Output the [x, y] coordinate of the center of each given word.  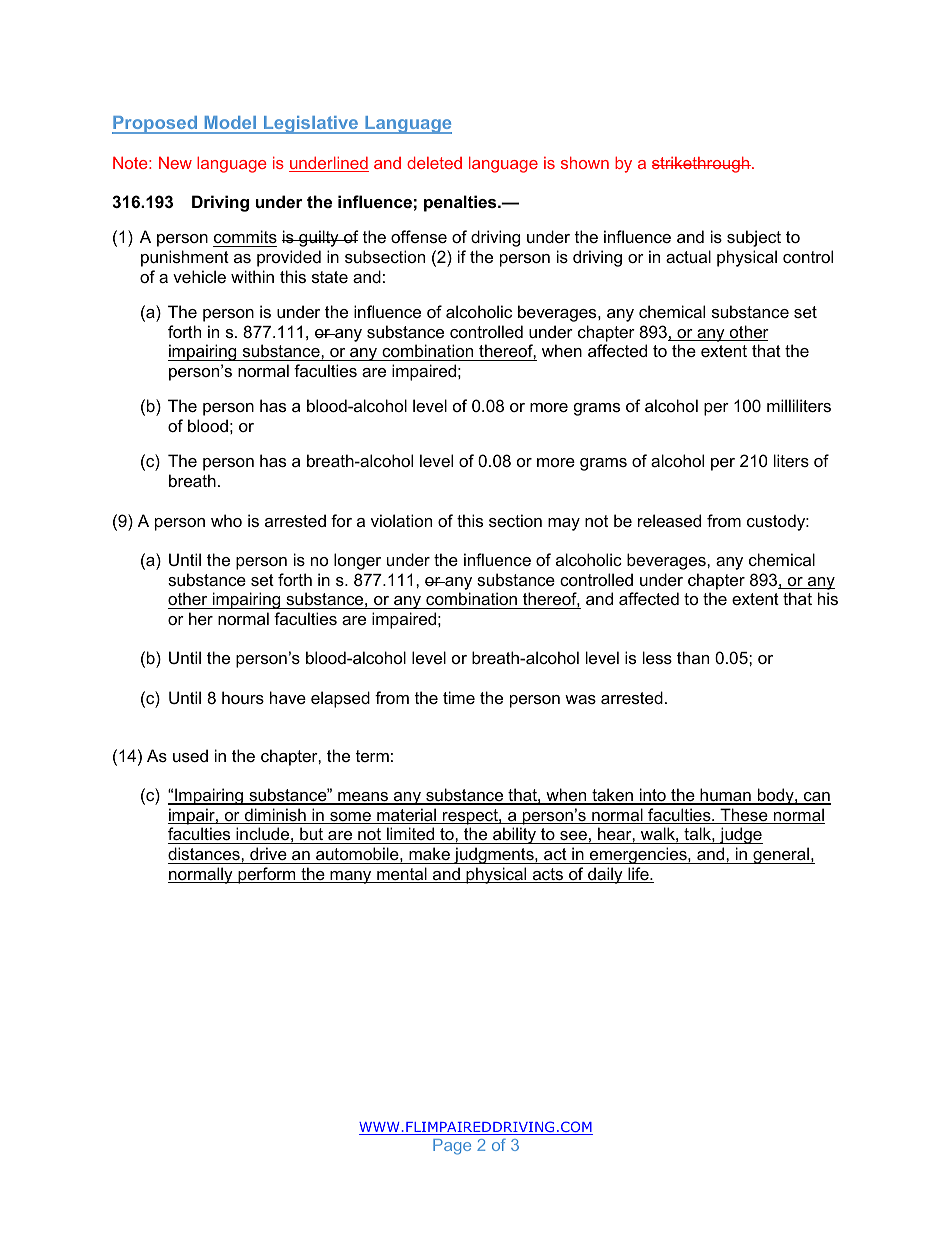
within [252, 276]
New [175, 163]
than [693, 657]
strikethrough [701, 164]
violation [401, 520]
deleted [434, 162]
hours [243, 697]
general [781, 855]
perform [267, 875]
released [669, 520]
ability [515, 835]
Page [452, 1147]
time [459, 697]
